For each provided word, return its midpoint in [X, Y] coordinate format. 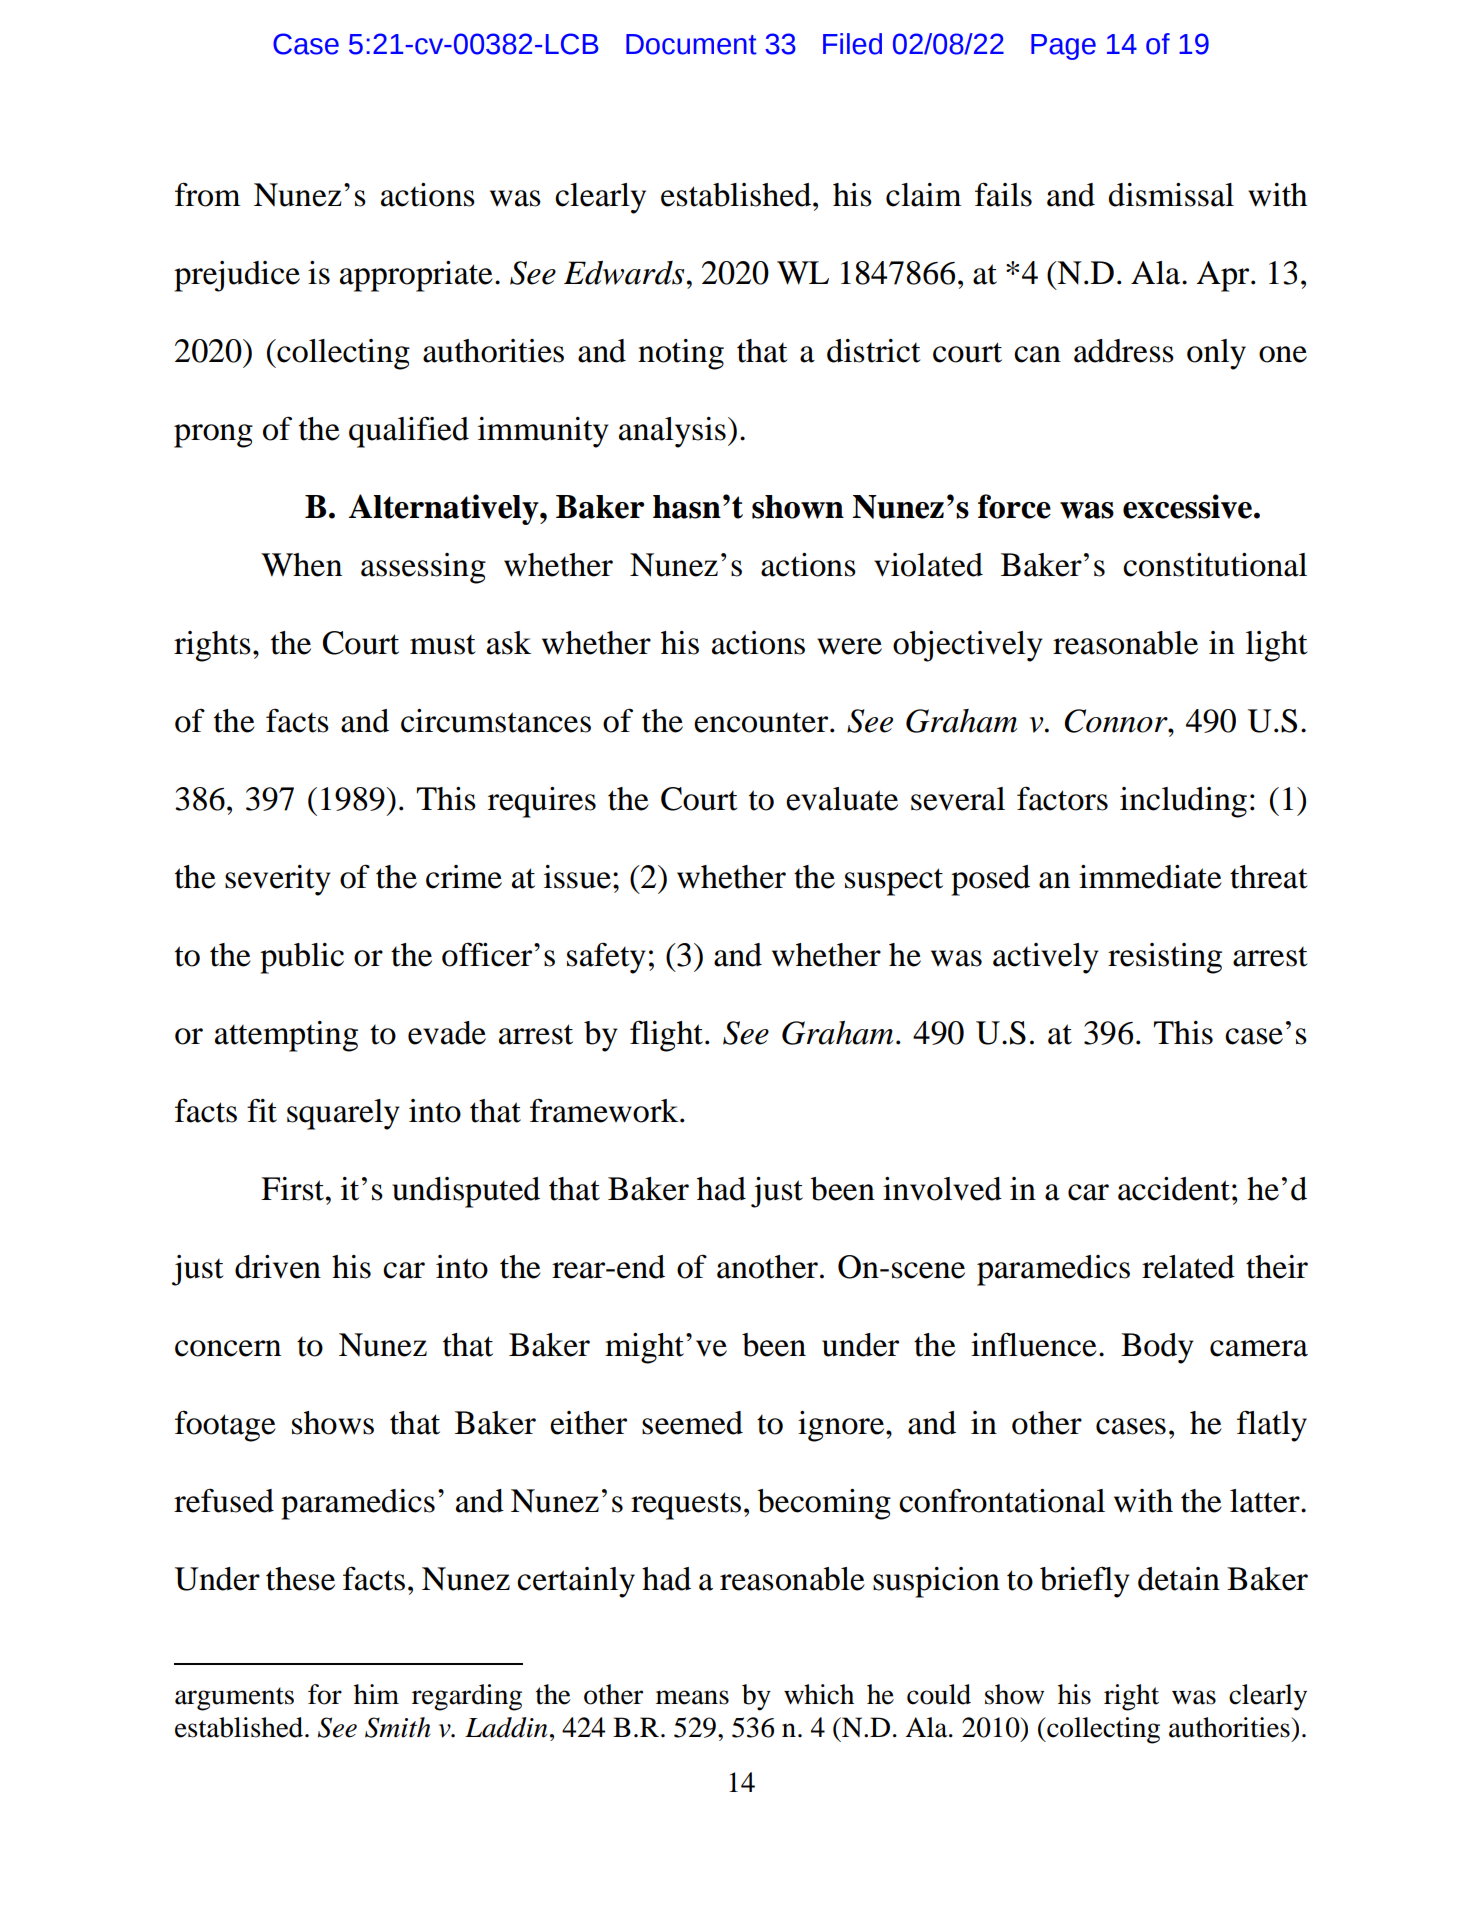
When [301, 565]
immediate [1150, 877]
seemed [692, 1423]
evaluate [842, 799]
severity [278, 880]
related [1188, 1267]
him [376, 1694]
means [692, 1697]
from [208, 194]
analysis [672, 432]
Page [1063, 47]
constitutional [1215, 565]
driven [278, 1267]
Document [691, 44]
